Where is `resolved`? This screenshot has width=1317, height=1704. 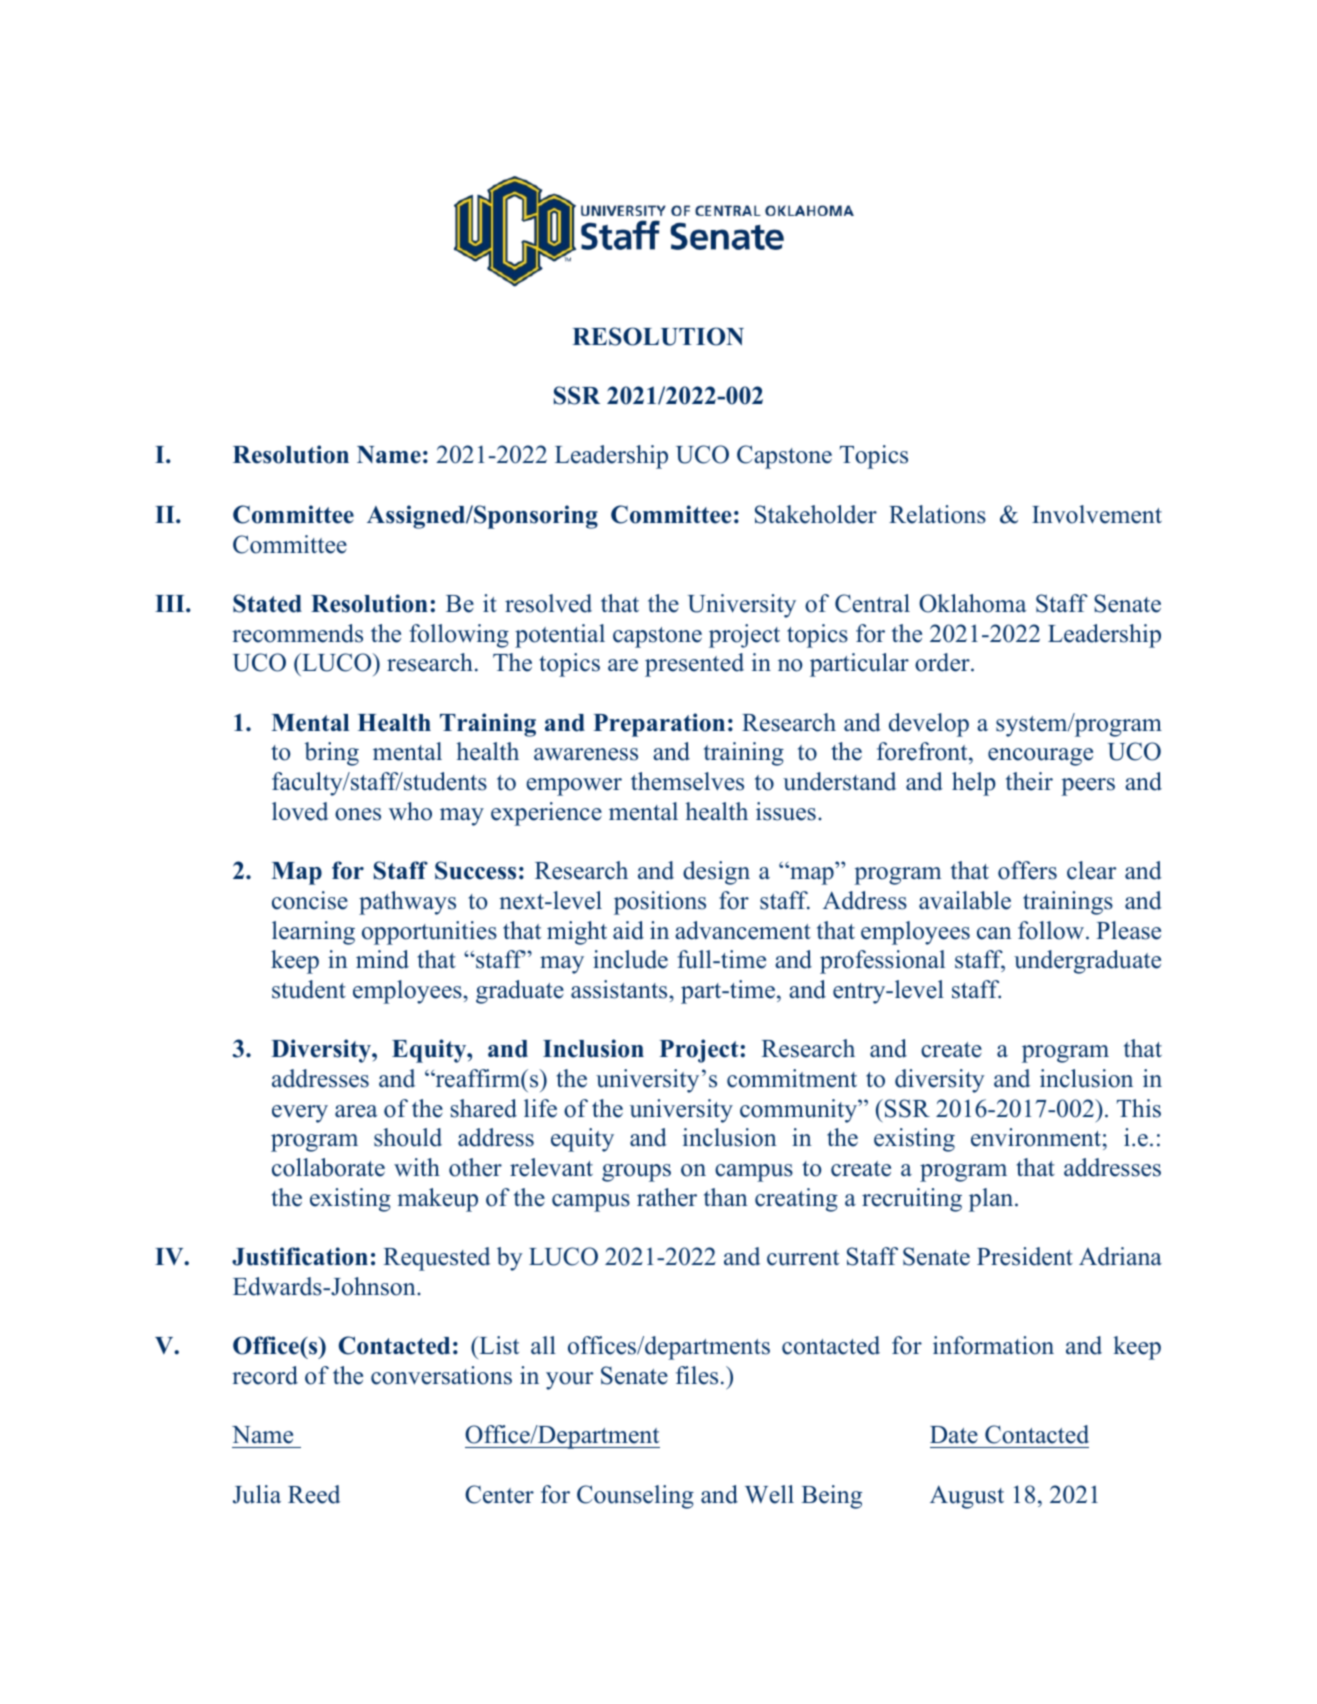
resolved is located at coordinates (548, 603).
